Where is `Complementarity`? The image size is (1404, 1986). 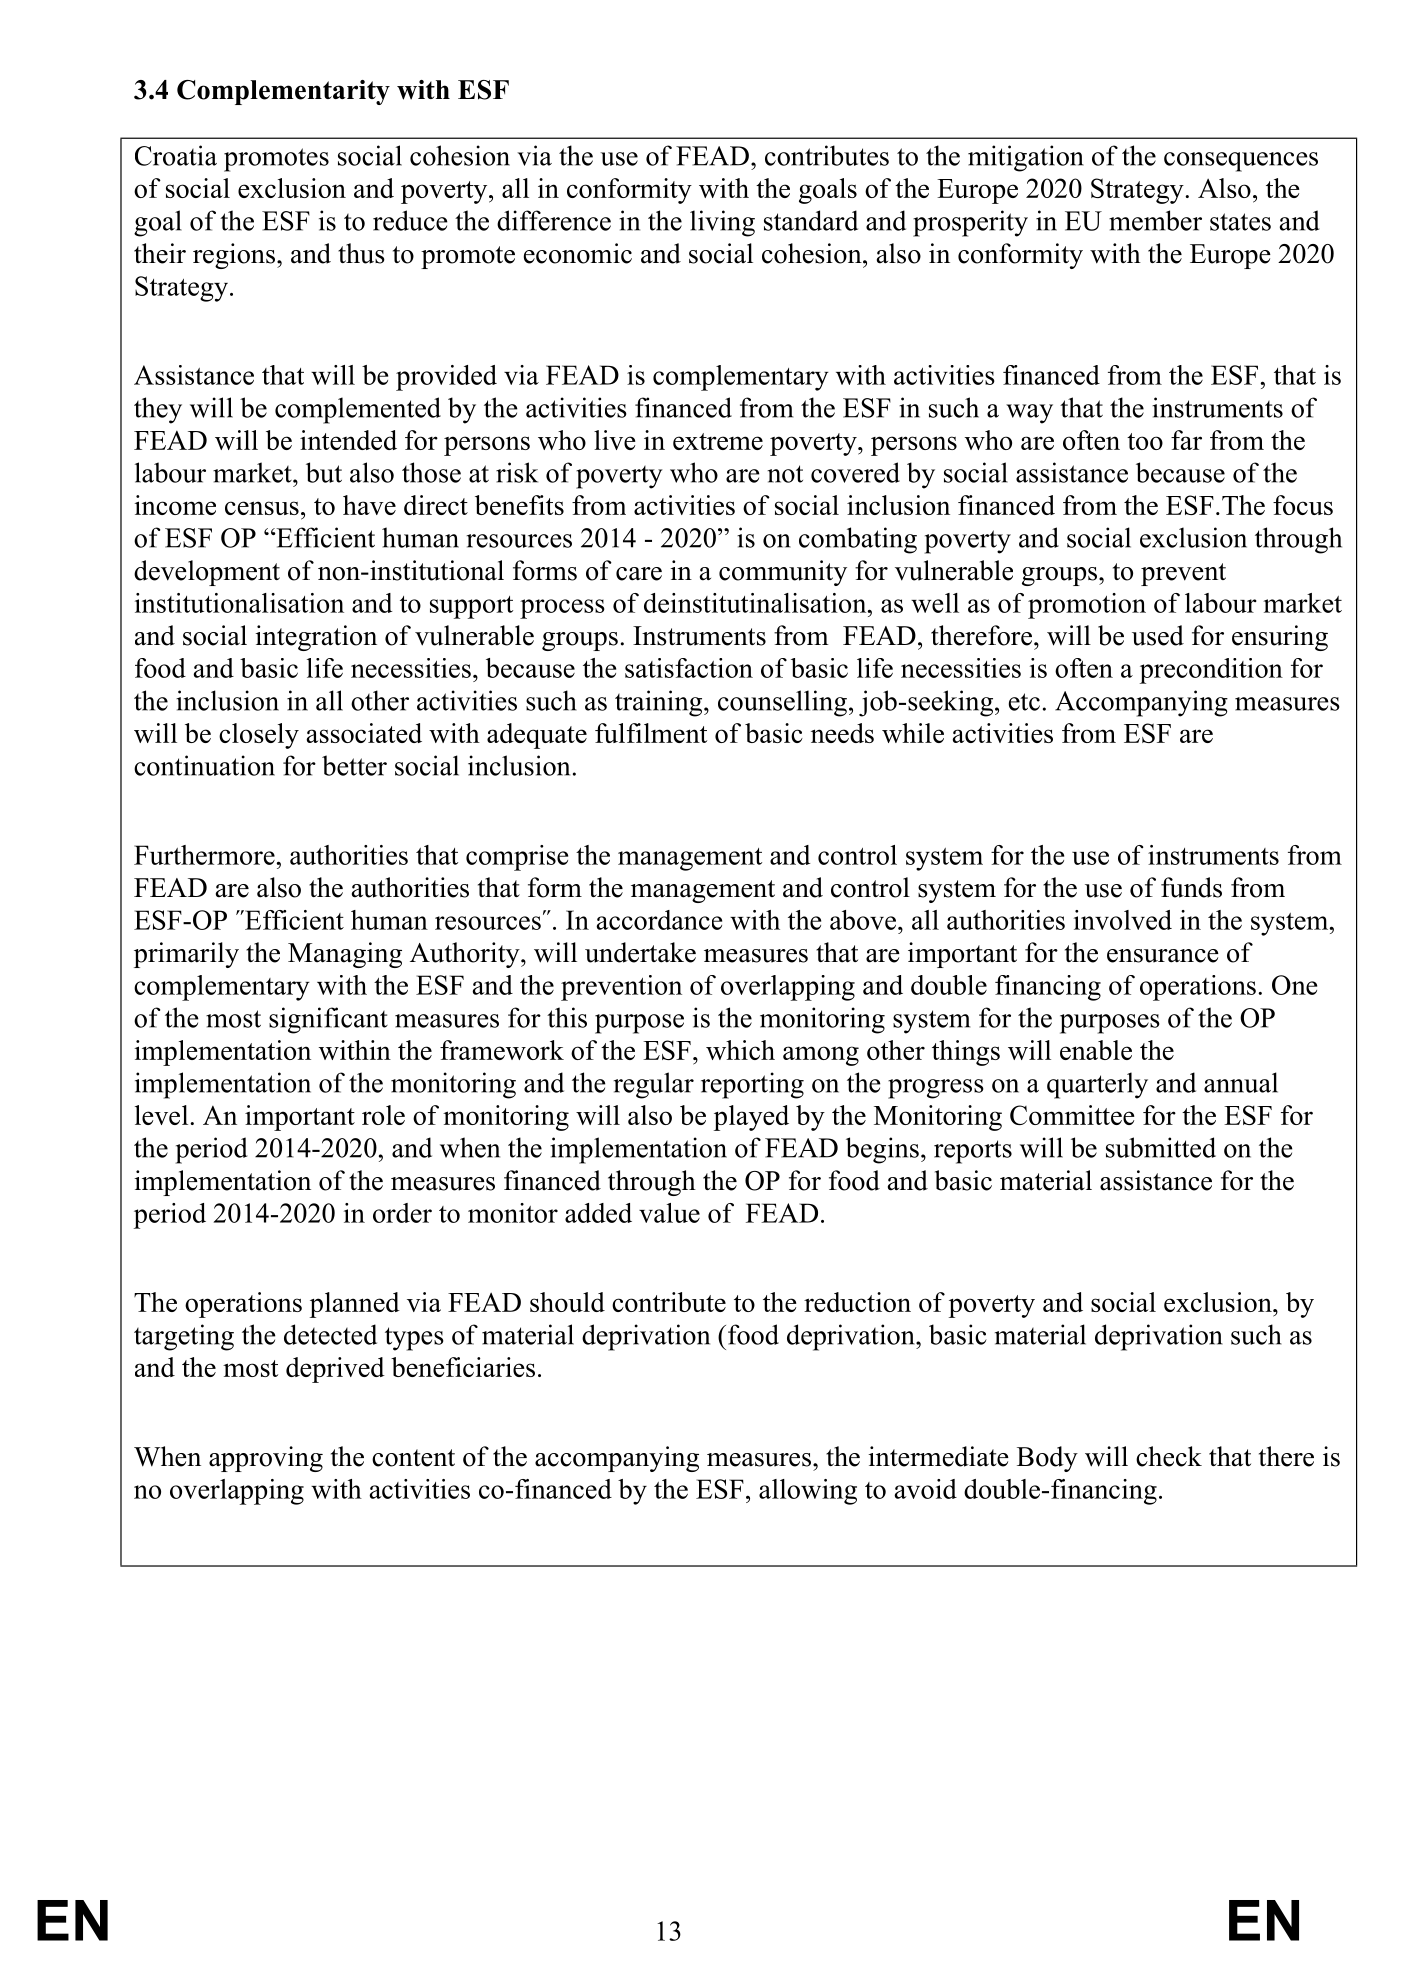 Complementarity is located at coordinates (283, 92).
